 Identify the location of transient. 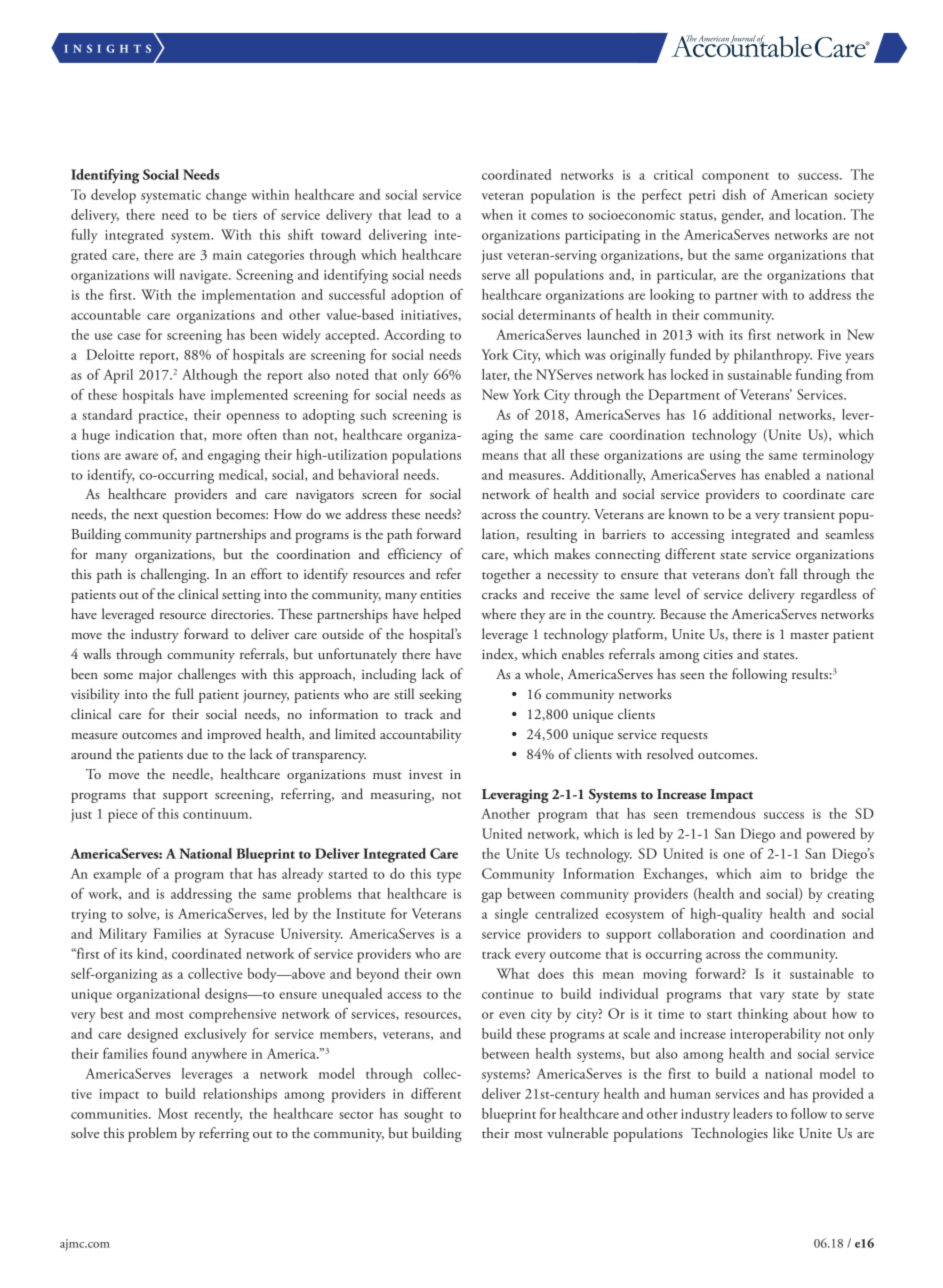
(809, 514).
